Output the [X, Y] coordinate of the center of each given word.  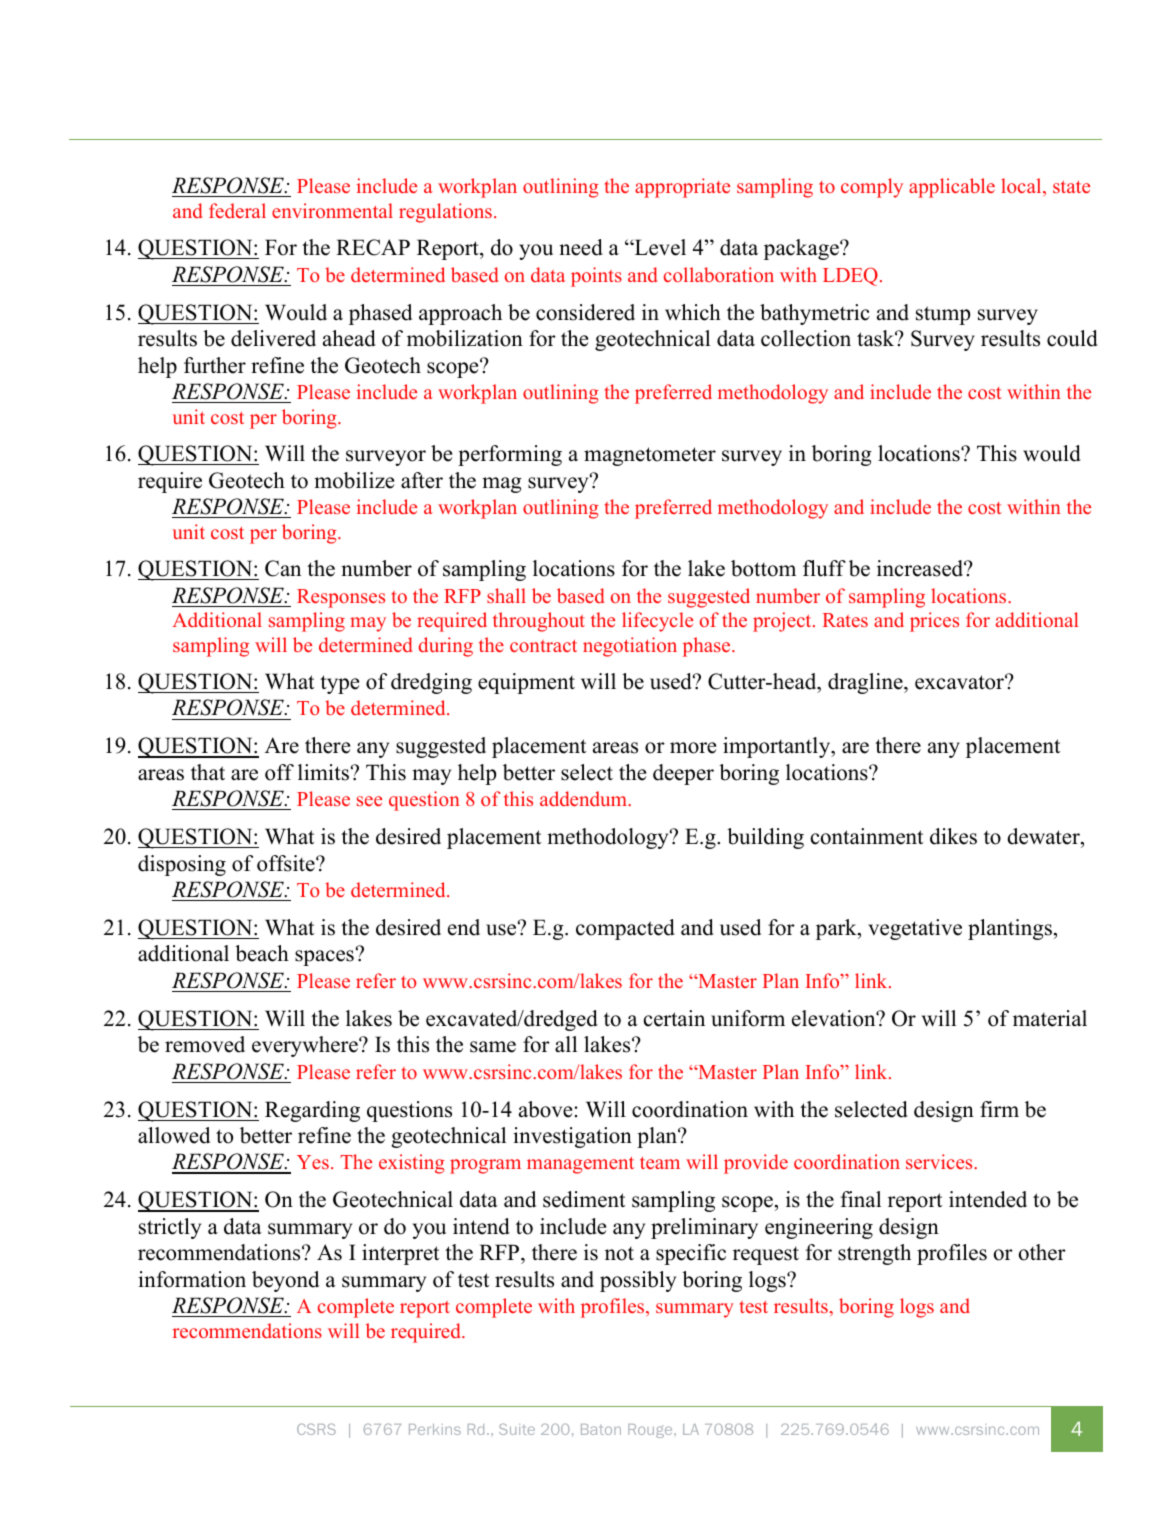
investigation [572, 1137]
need [581, 247]
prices [934, 622]
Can [283, 568]
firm [999, 1109]
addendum [584, 798]
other [1042, 1252]
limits [323, 772]
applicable [952, 188]
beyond [285, 1281]
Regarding [312, 1111]
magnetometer [650, 456]
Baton [601, 1429]
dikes [953, 836]
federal [237, 210]
